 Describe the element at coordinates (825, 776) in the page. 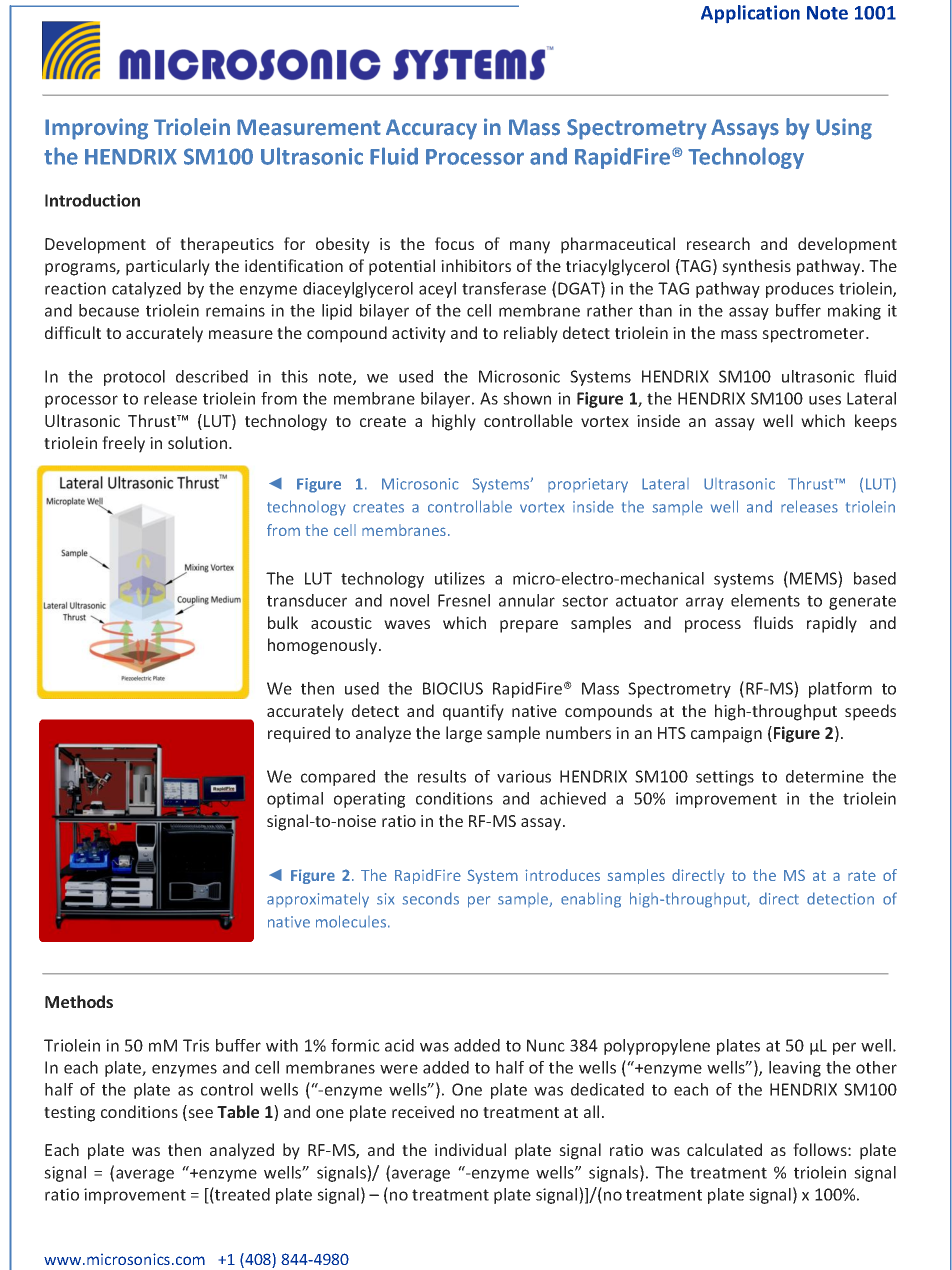

I see `determine` at that location.
